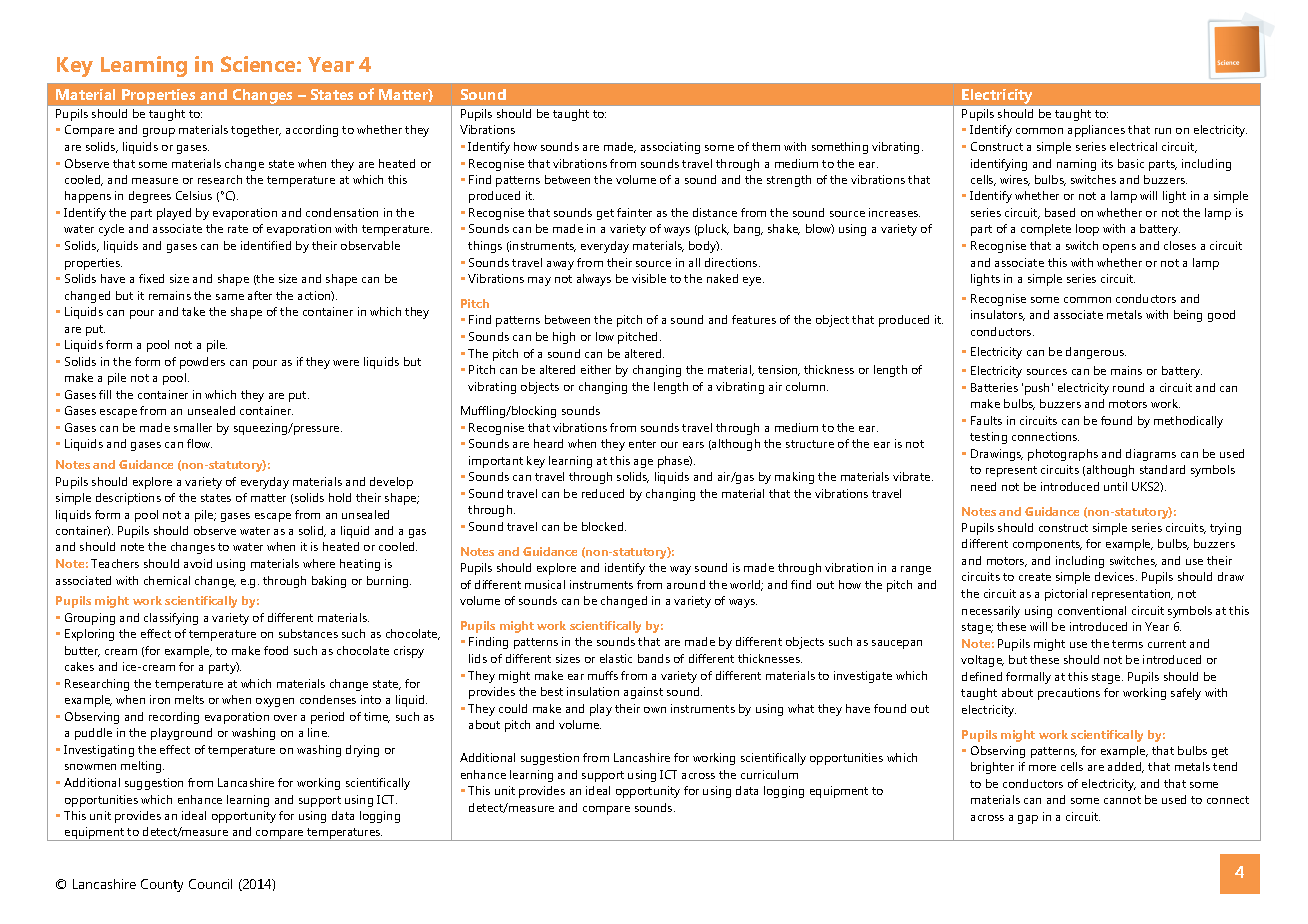  What do you see at coordinates (1076, 165) in the page?
I see `naming` at bounding box center [1076, 165].
